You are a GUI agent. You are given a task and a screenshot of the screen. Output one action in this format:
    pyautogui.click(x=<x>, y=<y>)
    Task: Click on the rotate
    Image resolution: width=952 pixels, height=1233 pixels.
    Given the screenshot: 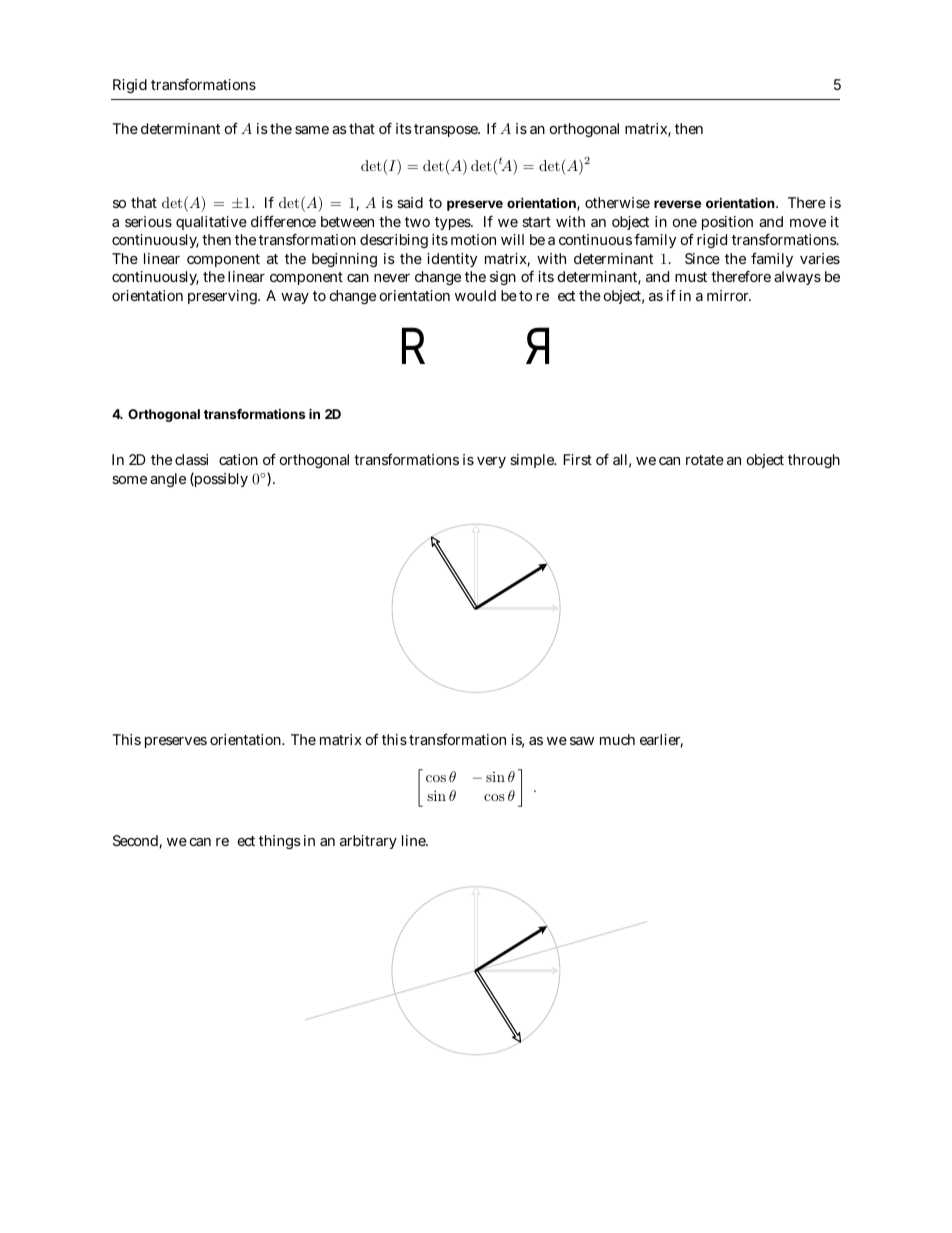 What is the action you would take?
    pyautogui.click(x=705, y=460)
